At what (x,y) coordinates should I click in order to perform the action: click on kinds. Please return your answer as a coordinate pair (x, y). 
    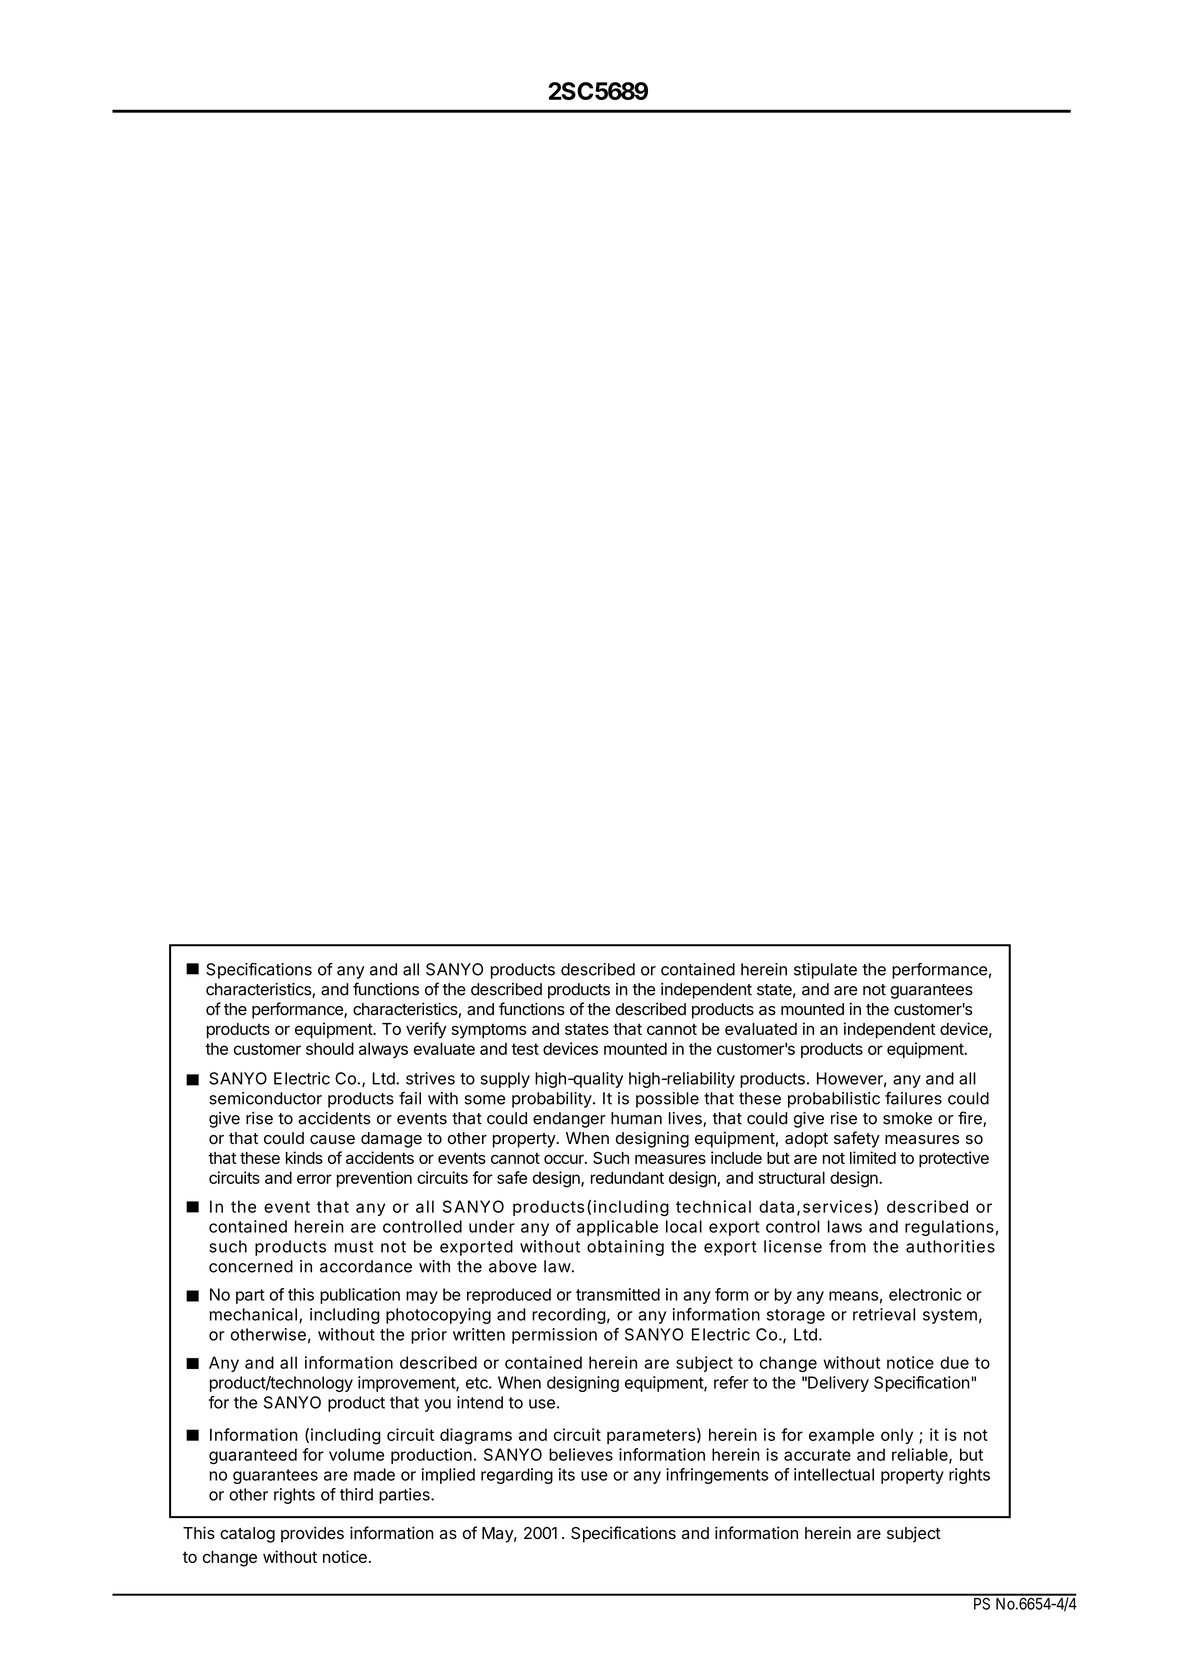
    Looking at the image, I should click on (304, 1157).
